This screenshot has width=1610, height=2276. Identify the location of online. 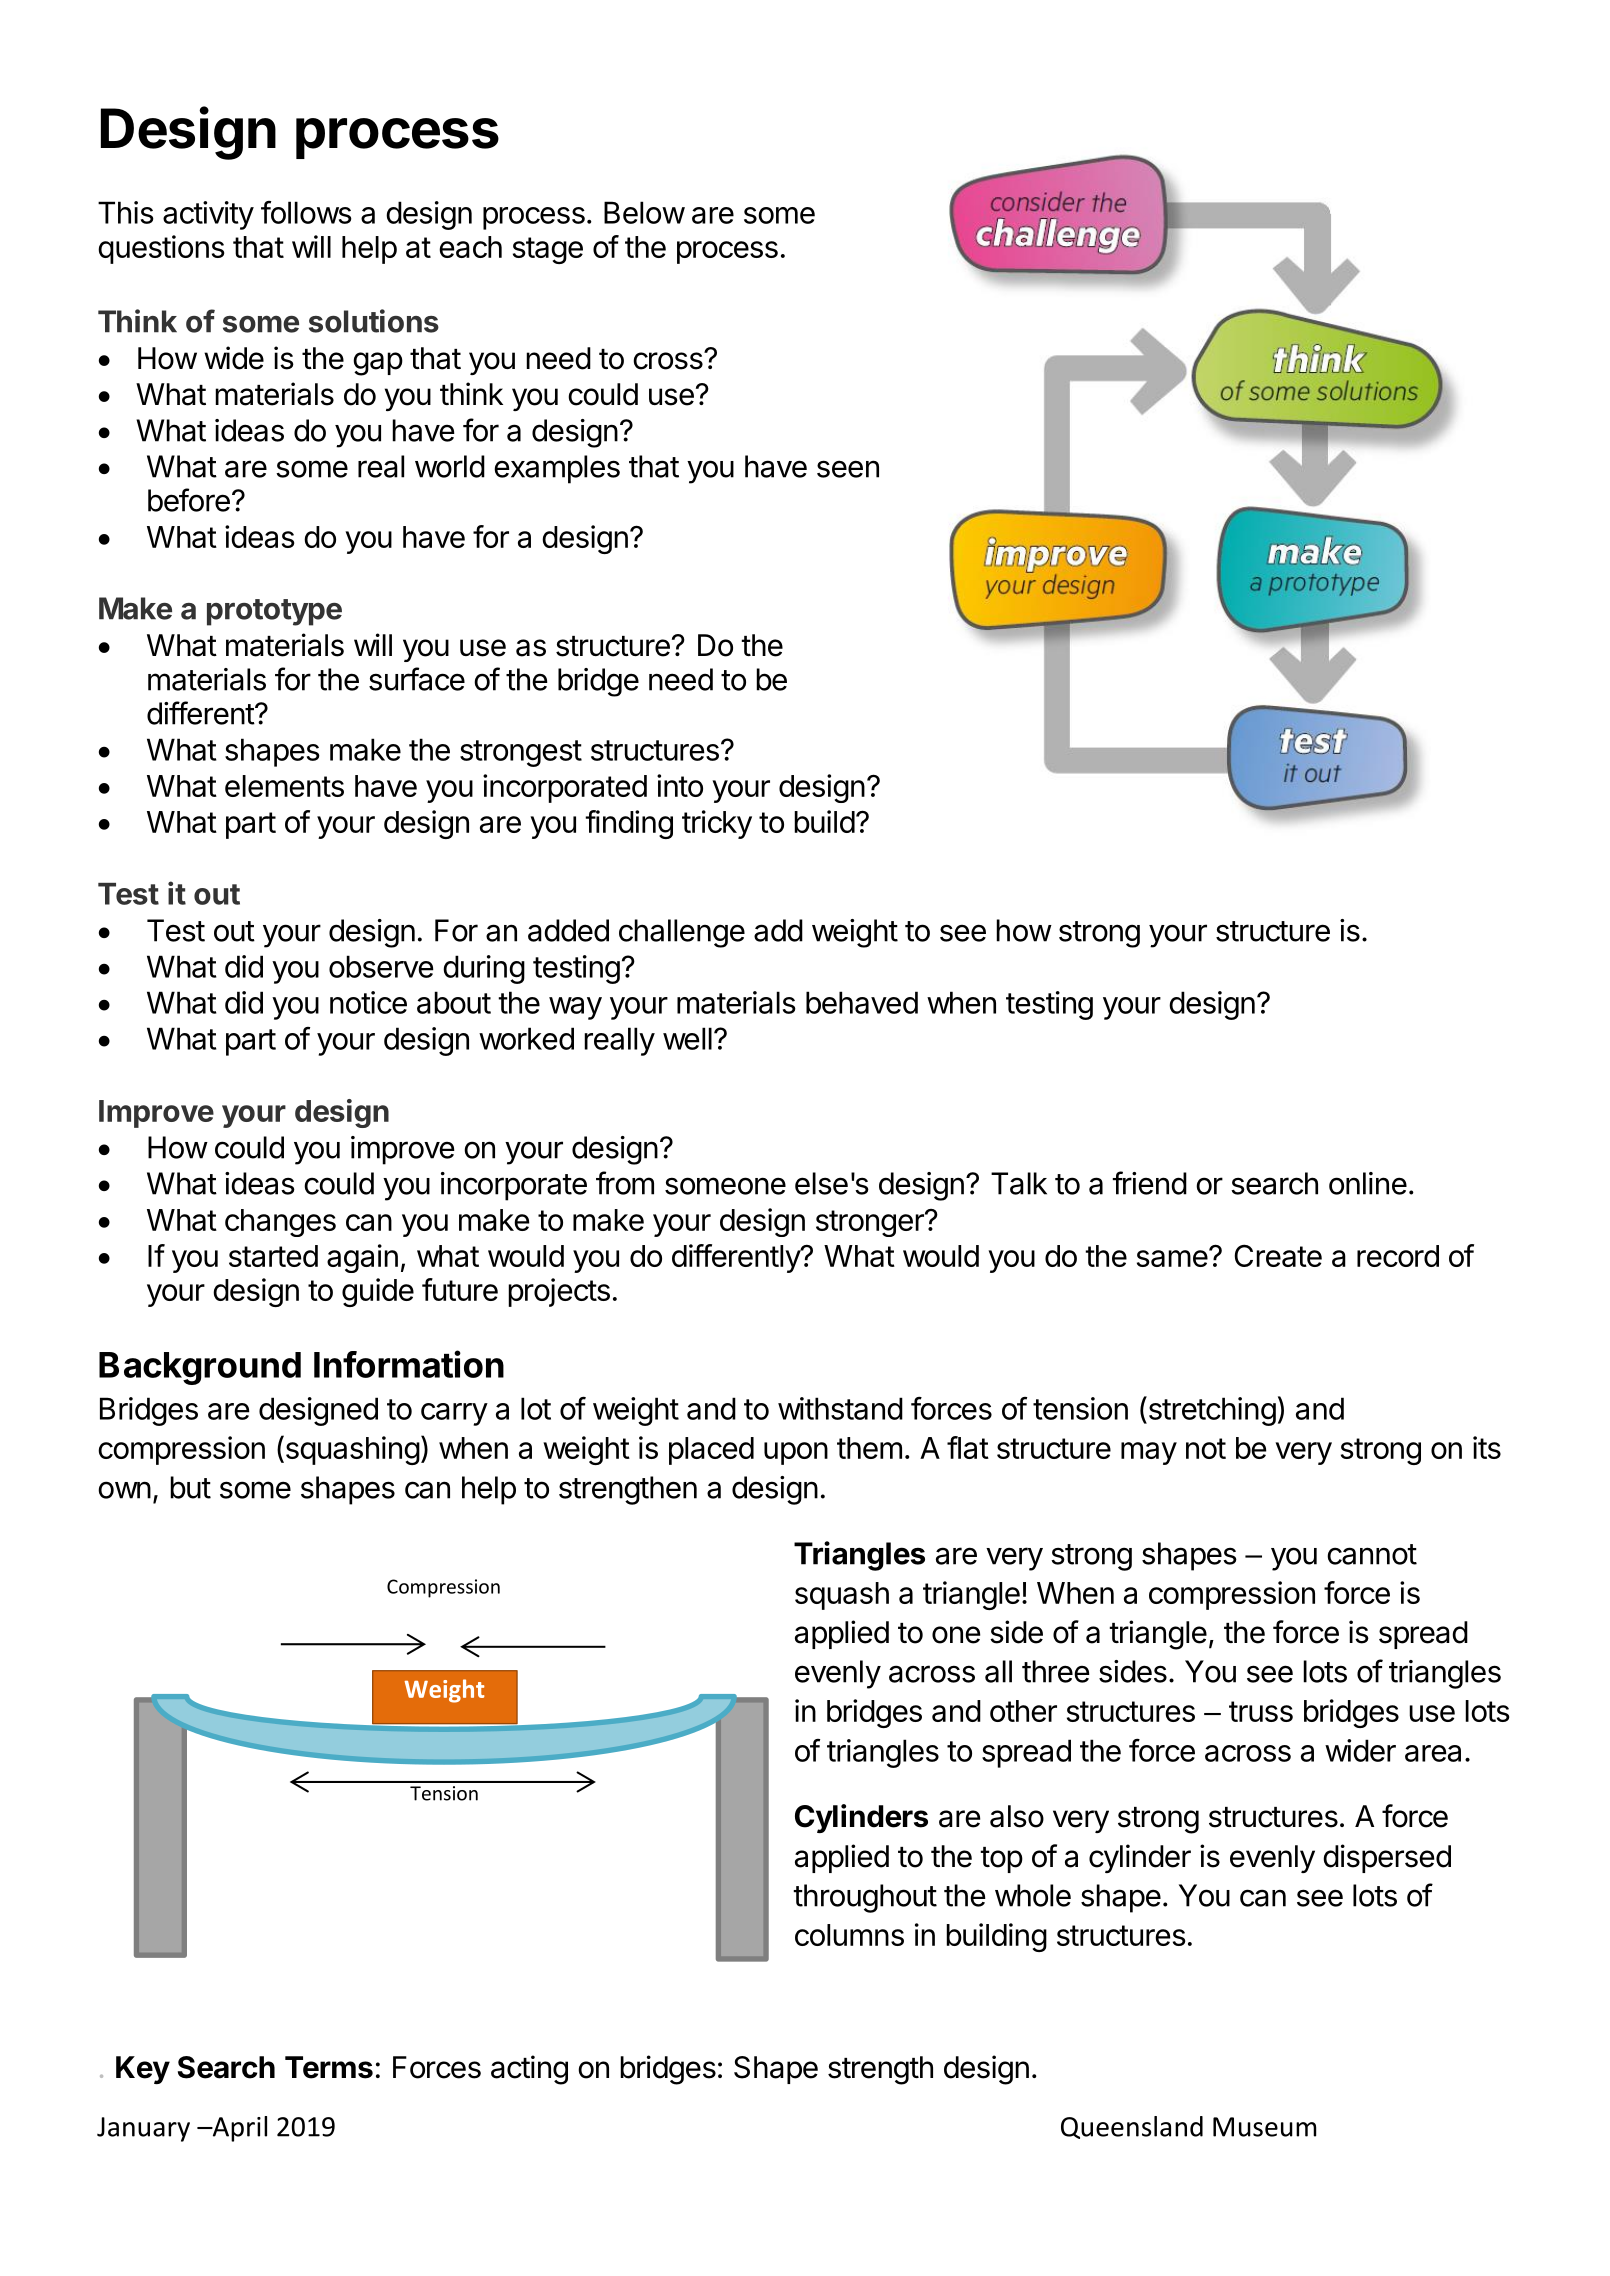
(1368, 1183).
